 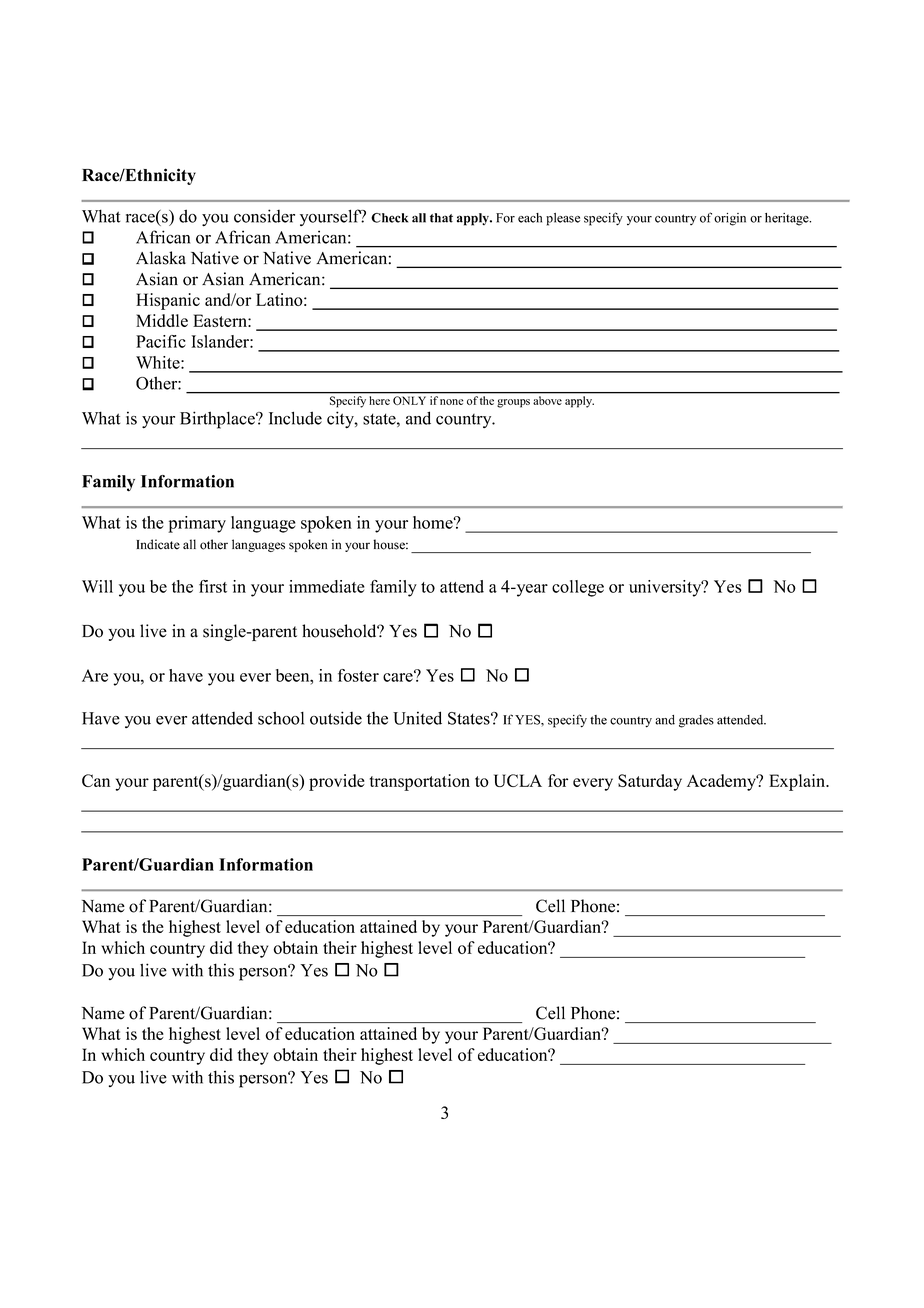 What do you see at coordinates (513, 403) in the document?
I see `groups` at bounding box center [513, 403].
